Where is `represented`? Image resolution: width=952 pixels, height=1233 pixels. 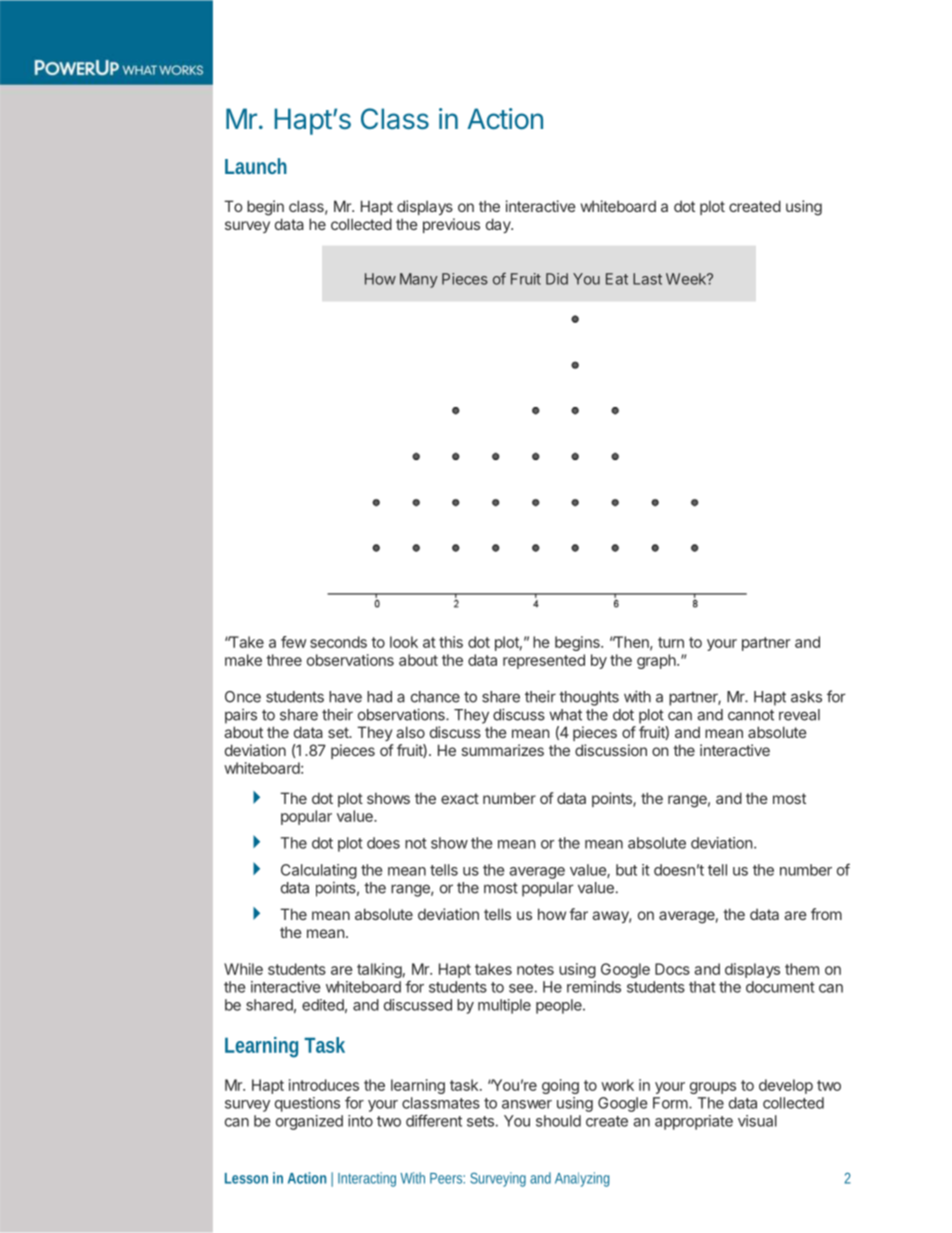
represented is located at coordinates (544, 661).
